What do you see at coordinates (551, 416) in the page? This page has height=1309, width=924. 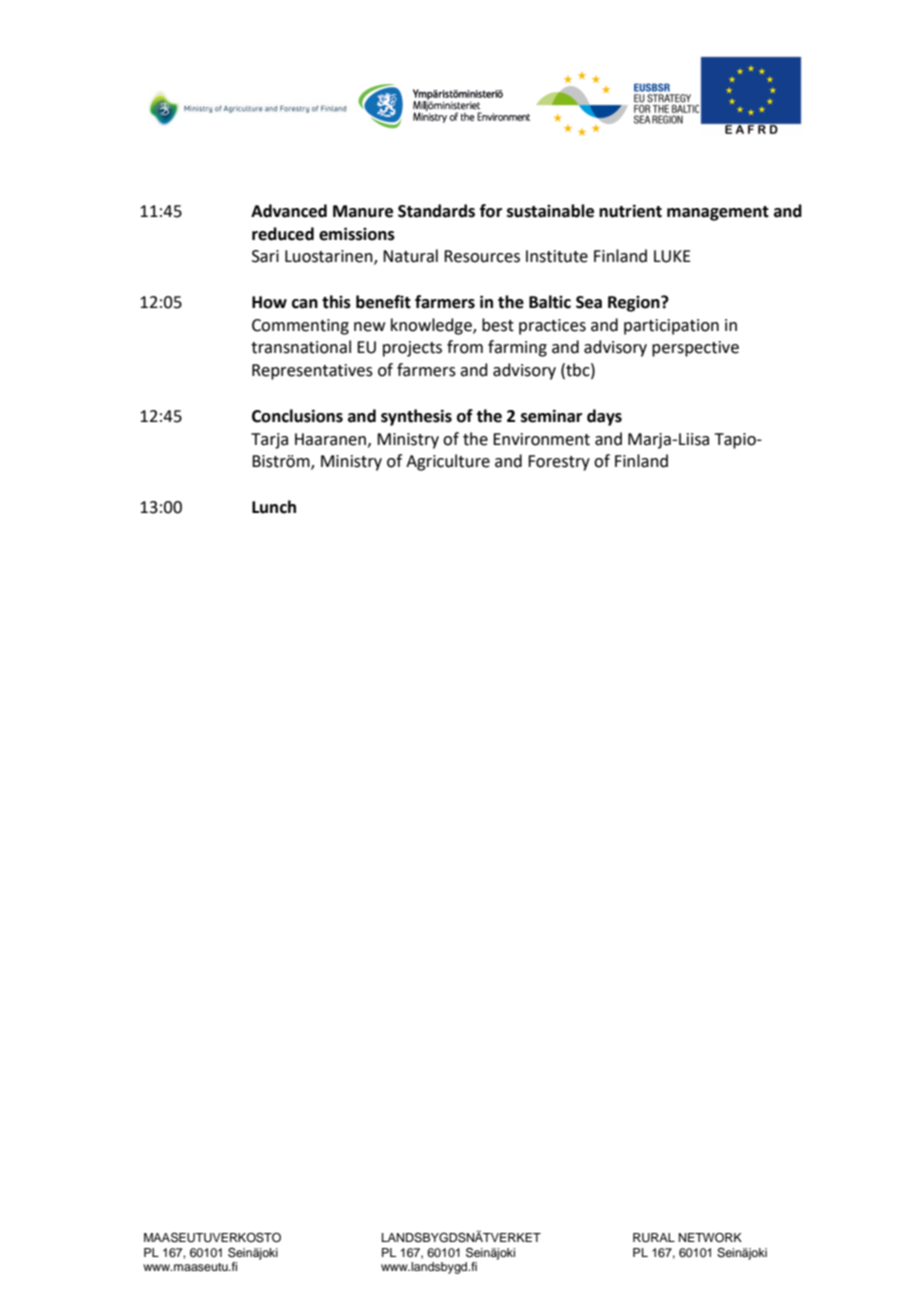 I see `seminar` at bounding box center [551, 416].
